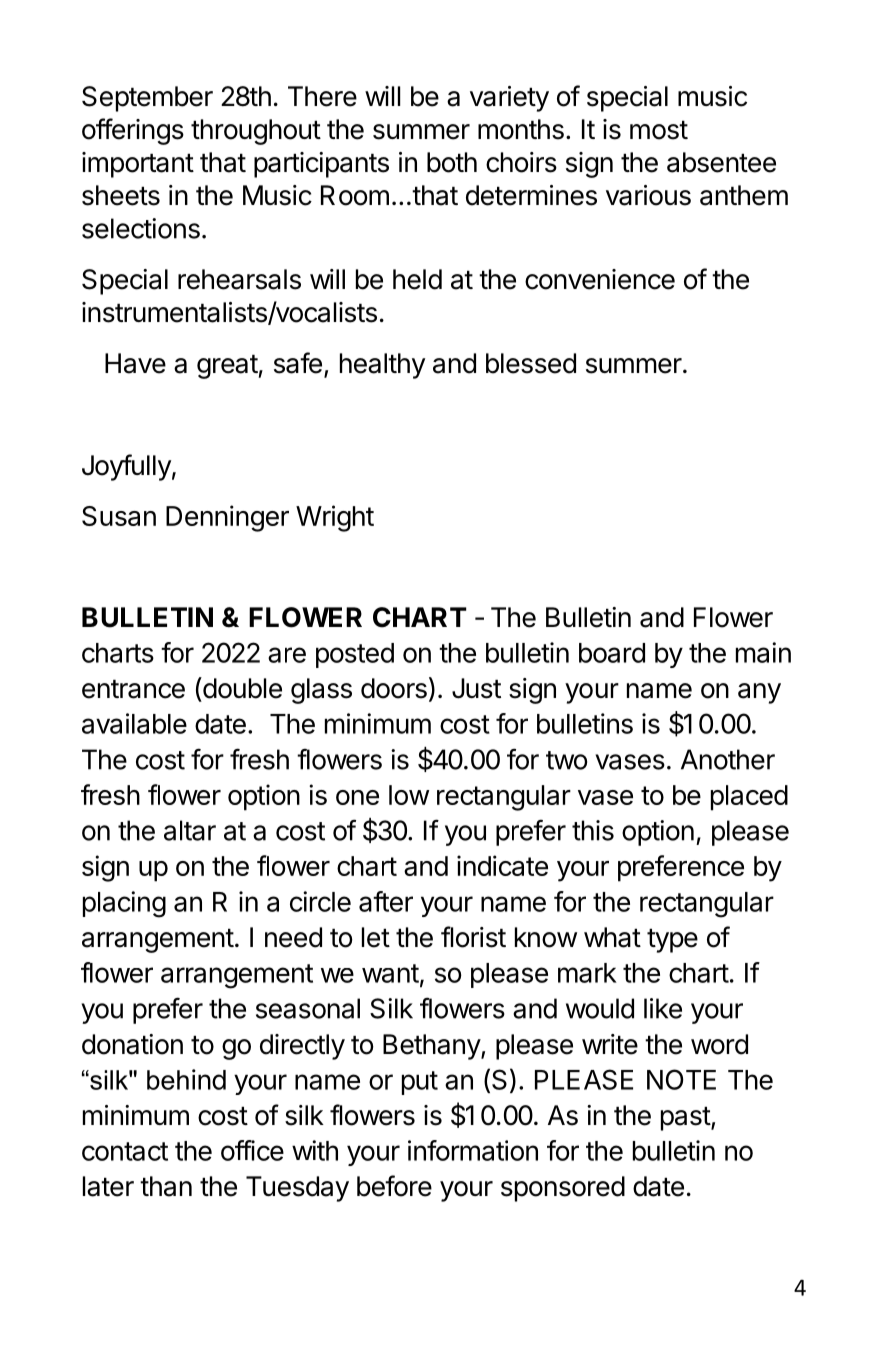  I want to click on contact, so click(125, 1151).
